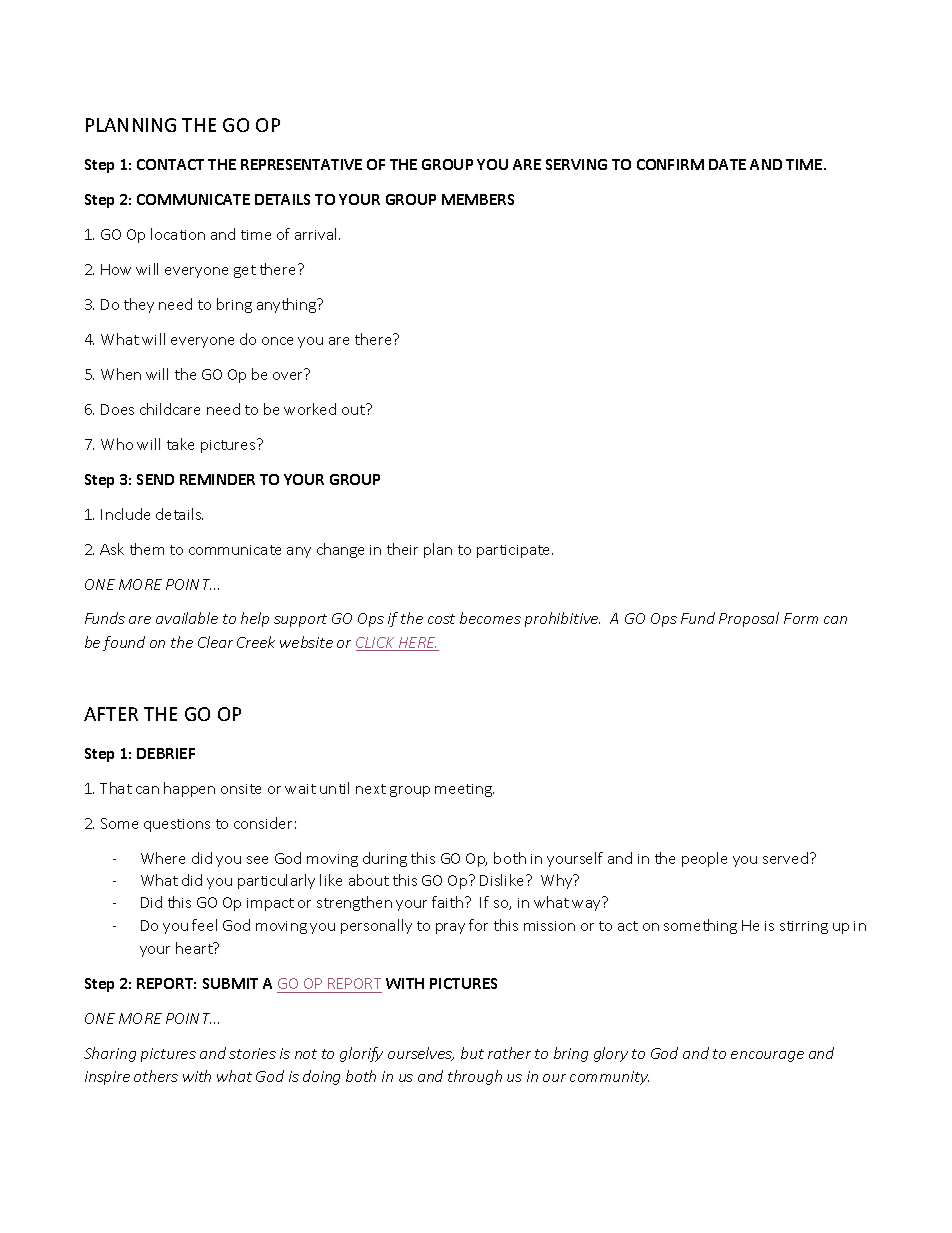  What do you see at coordinates (464, 790) in the document?
I see `meeting` at bounding box center [464, 790].
